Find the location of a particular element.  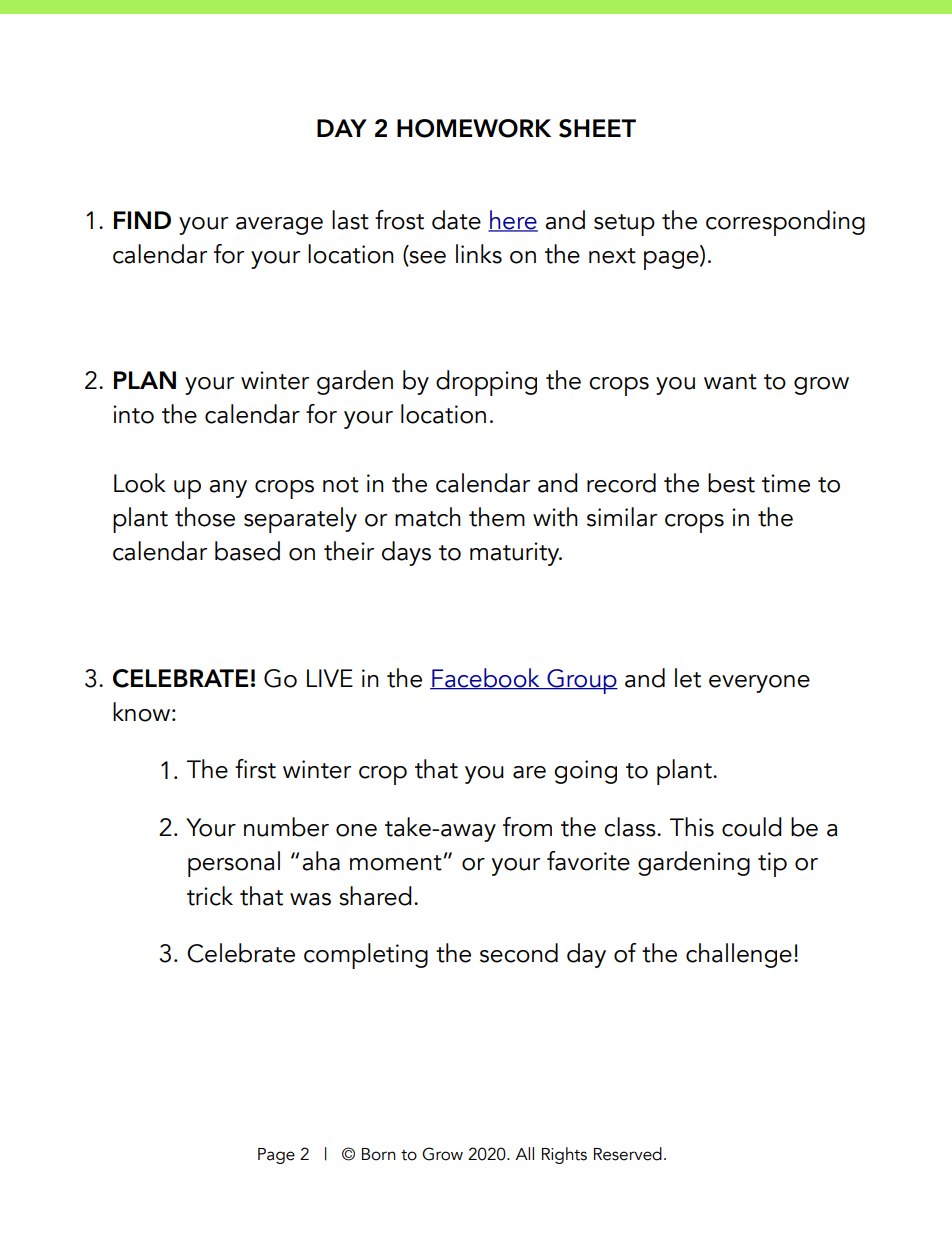

Rights is located at coordinates (564, 1155).
